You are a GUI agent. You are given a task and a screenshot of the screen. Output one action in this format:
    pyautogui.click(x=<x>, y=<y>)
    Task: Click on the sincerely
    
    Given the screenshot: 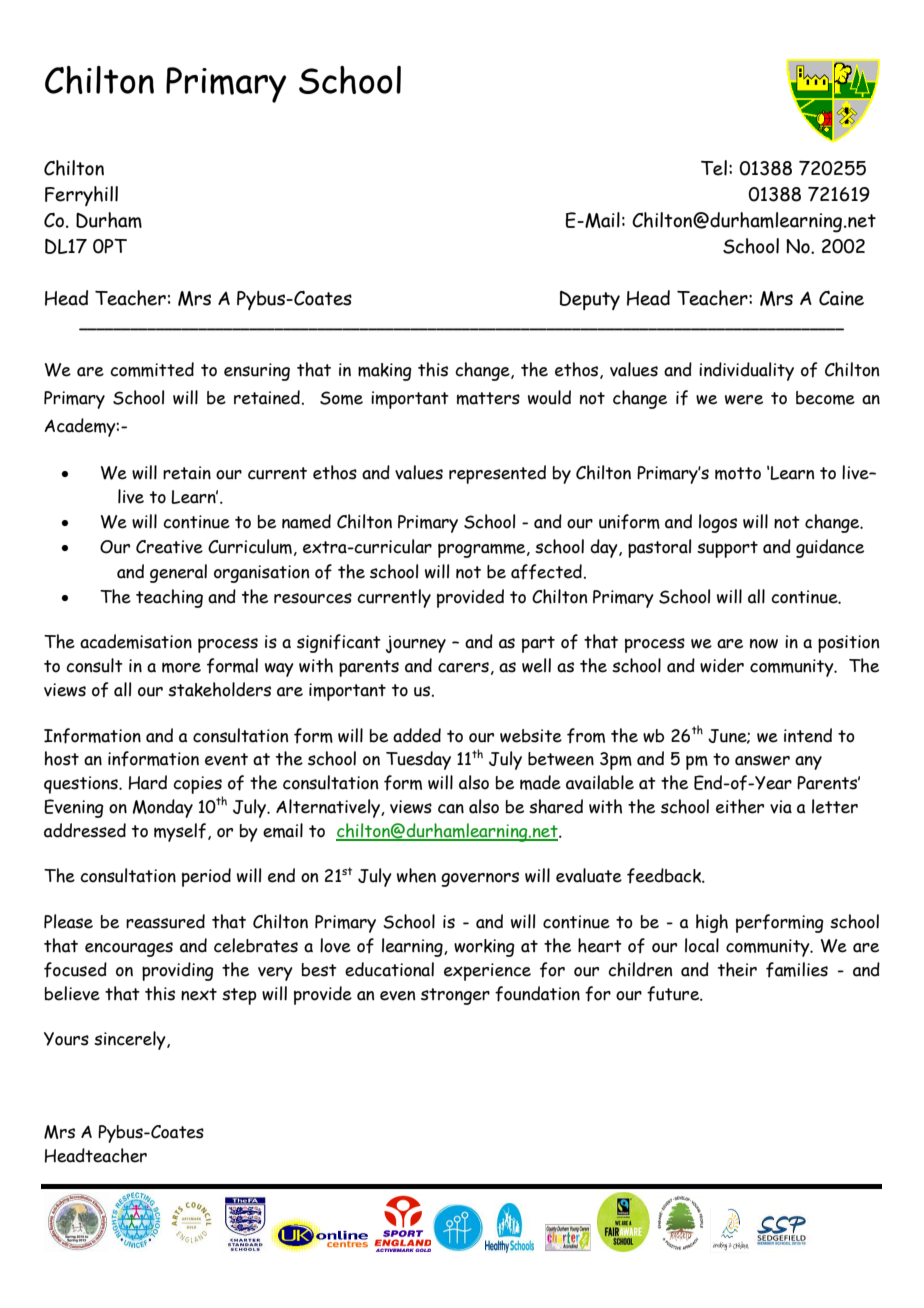 What is the action you would take?
    pyautogui.click(x=131, y=1040)
